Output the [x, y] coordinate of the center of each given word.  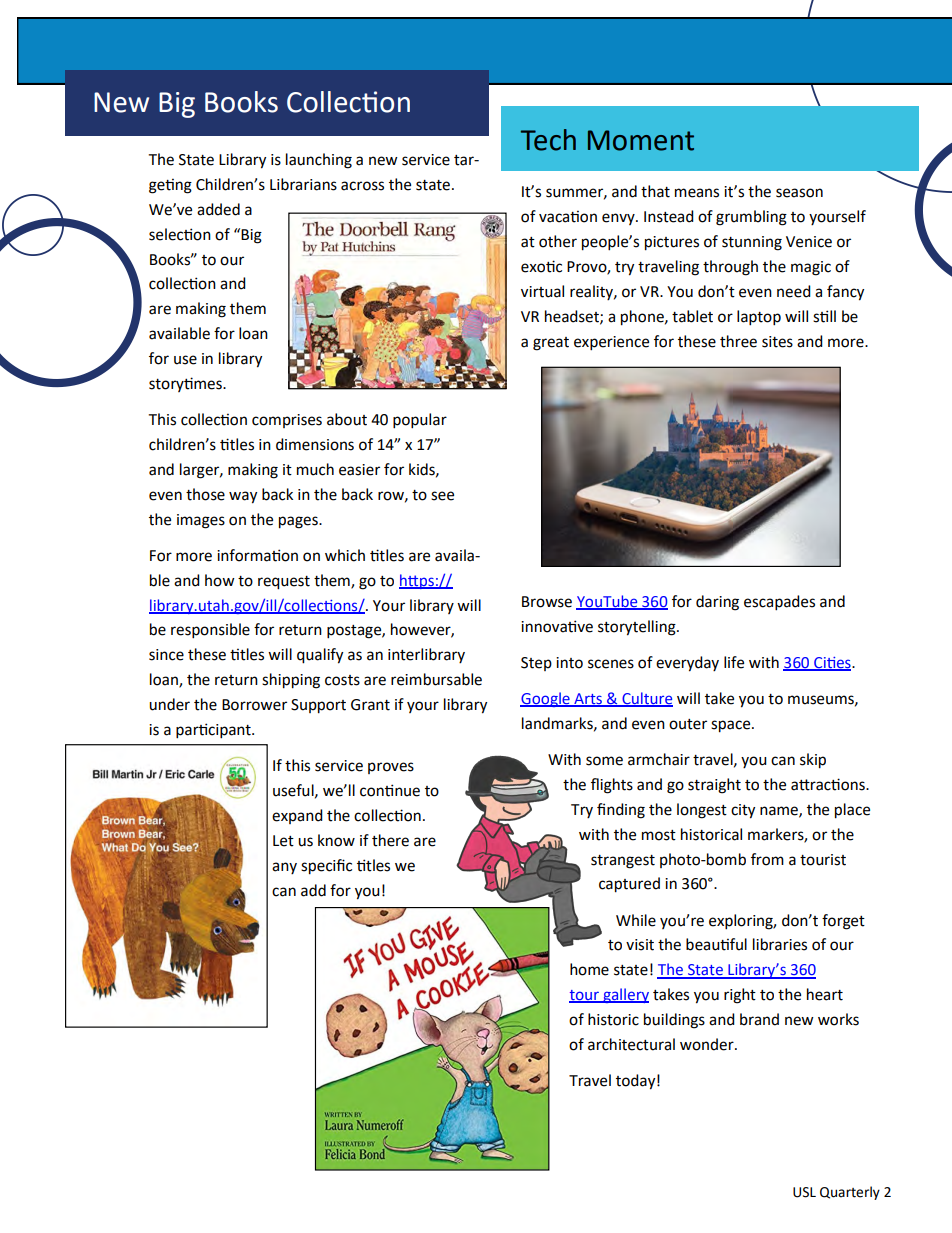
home [589, 969]
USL [804, 1192]
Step [536, 664]
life [734, 662]
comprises [287, 421]
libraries [780, 944]
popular [420, 421]
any [284, 868]
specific [326, 867]
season [799, 193]
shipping [291, 681]
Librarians [303, 184]
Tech [548, 140]
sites [777, 342]
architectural [631, 1044]
